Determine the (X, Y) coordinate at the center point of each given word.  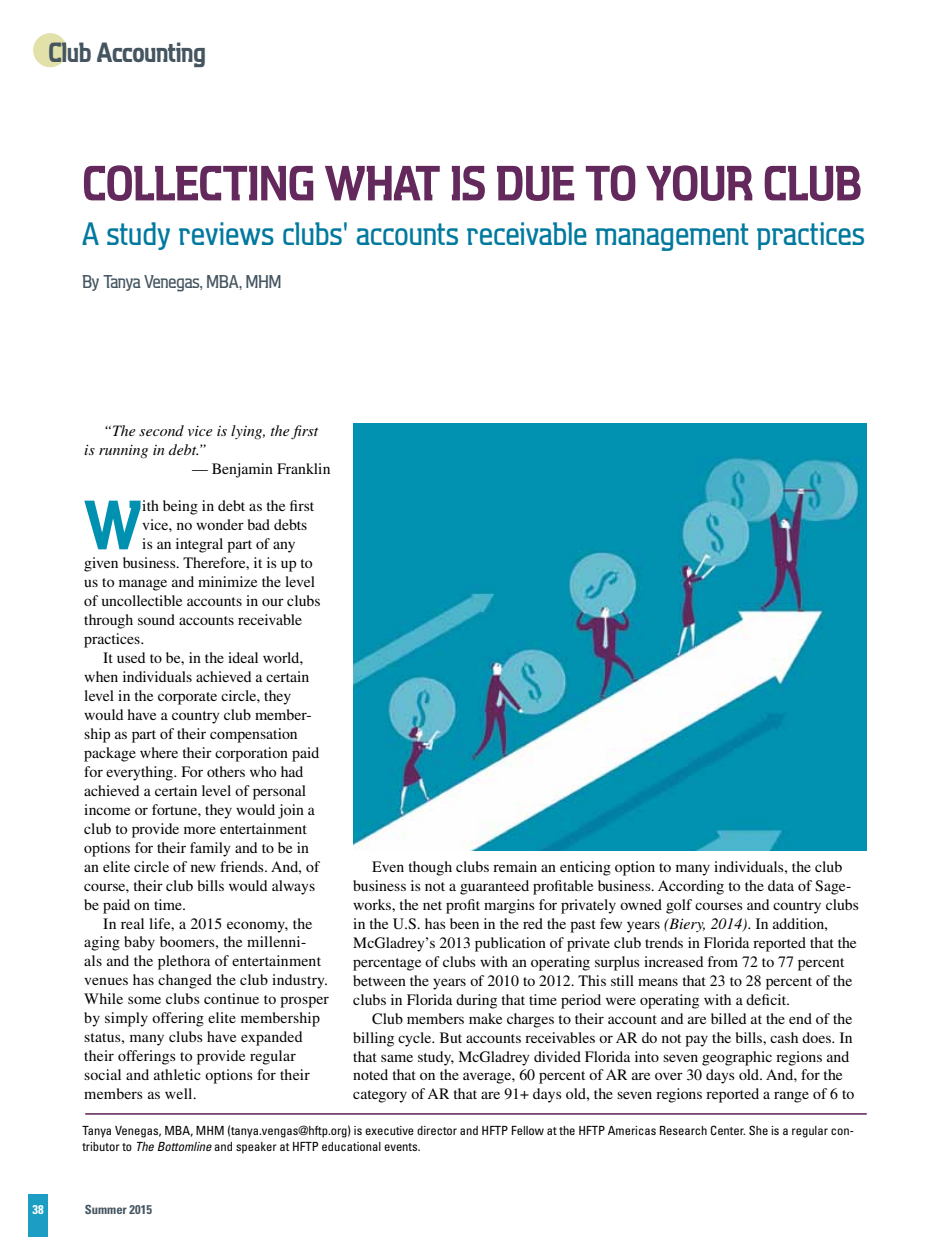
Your (699, 183)
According (691, 887)
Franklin (303, 468)
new (203, 868)
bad (259, 524)
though (430, 868)
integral (199, 545)
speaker (256, 1148)
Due (535, 183)
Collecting (198, 183)
